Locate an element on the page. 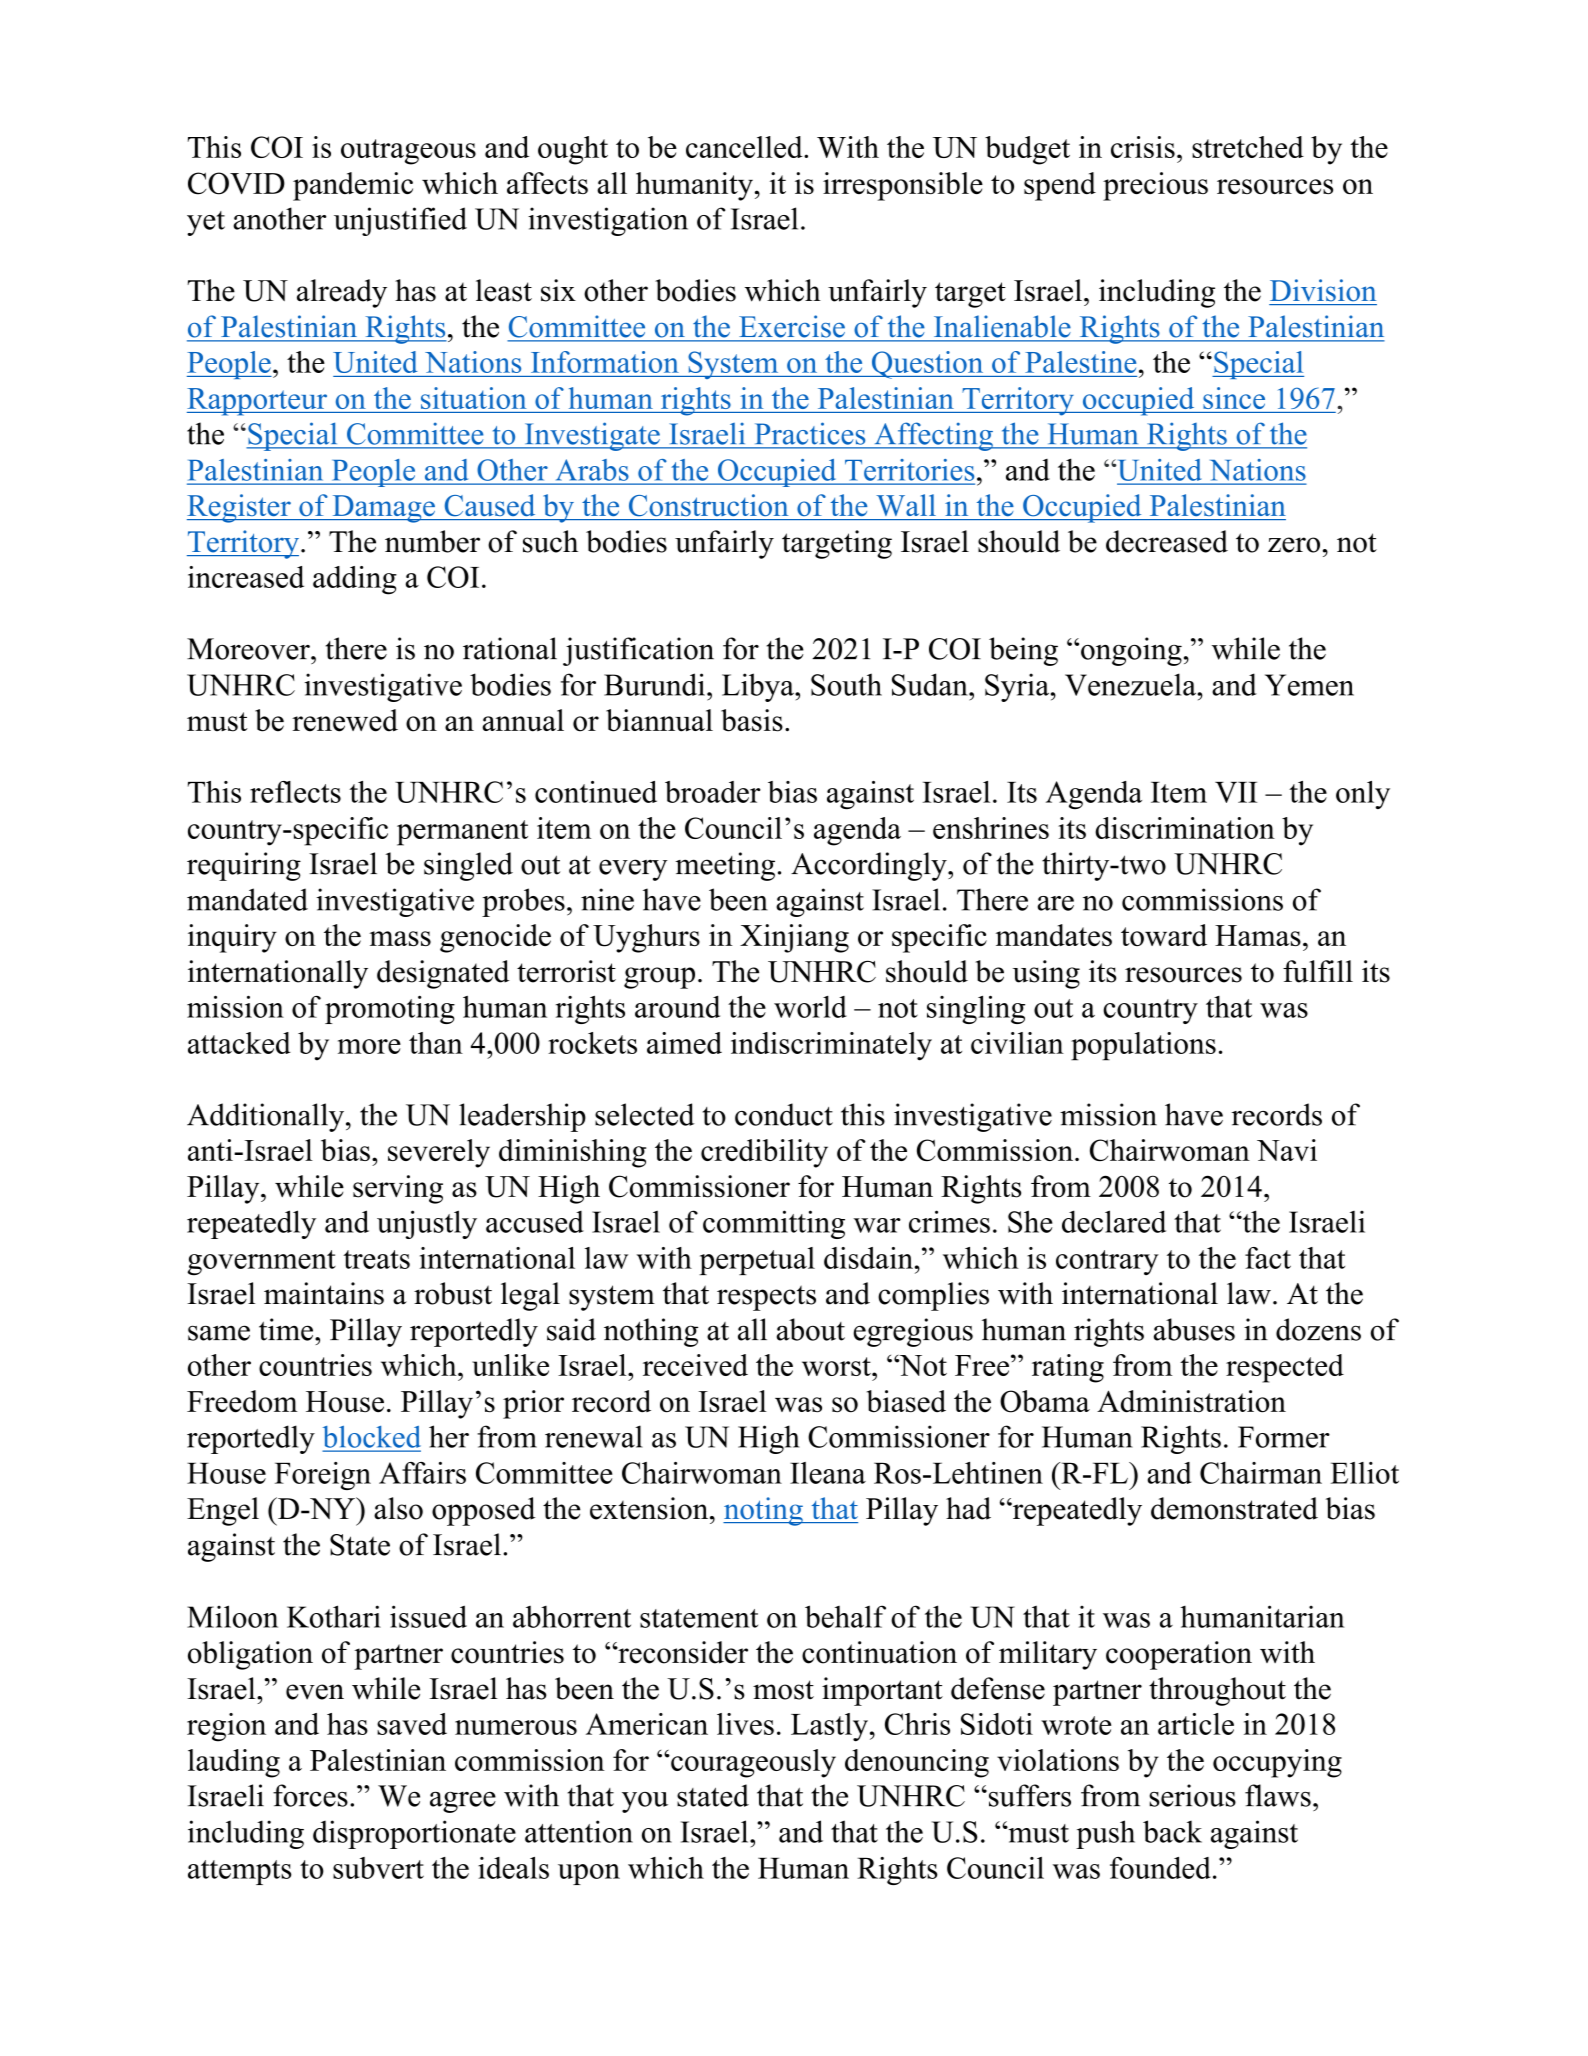 This document has height=2056, width=1588. worst is located at coordinates (837, 1366).
